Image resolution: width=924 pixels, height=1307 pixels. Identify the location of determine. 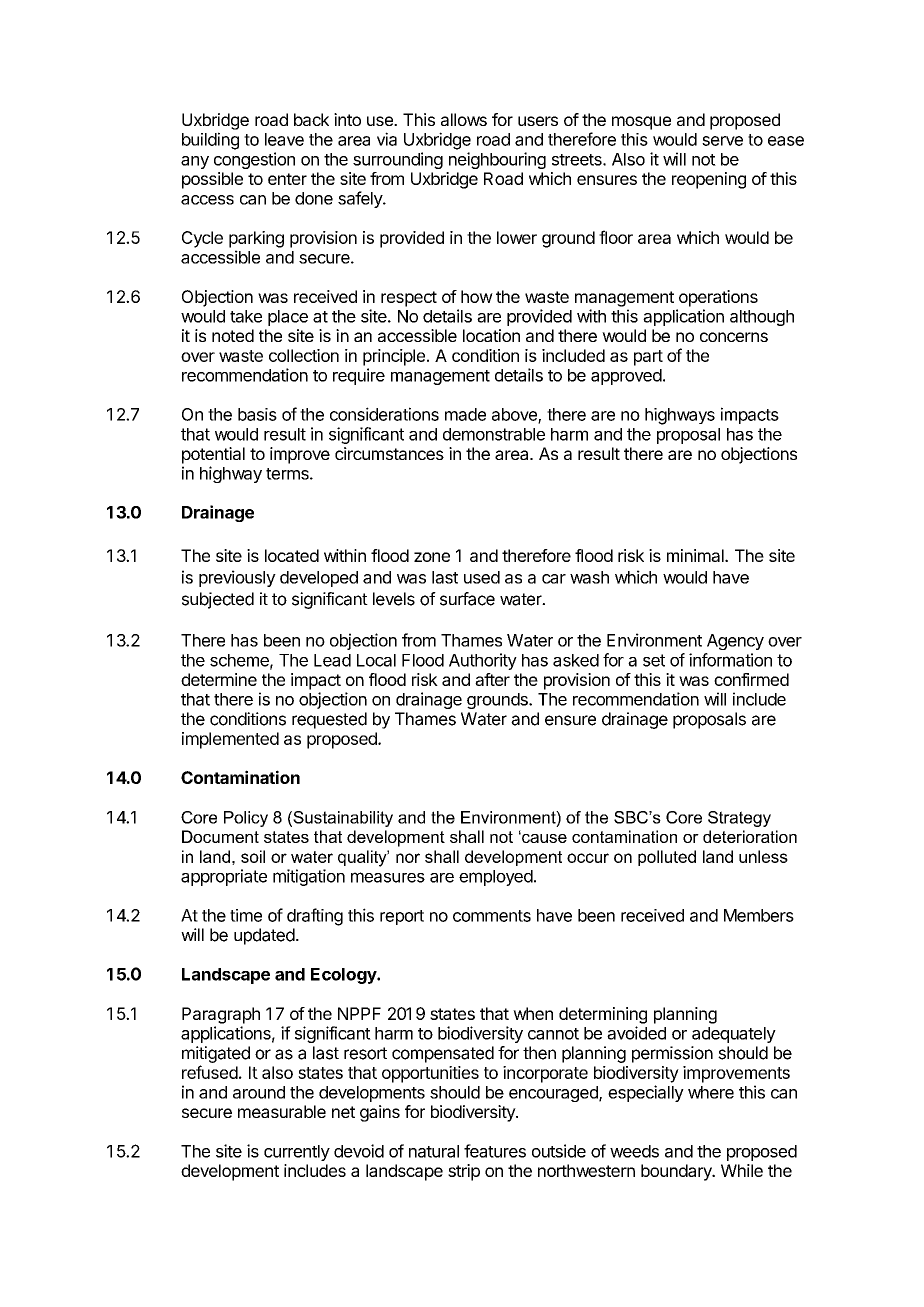
(219, 679).
